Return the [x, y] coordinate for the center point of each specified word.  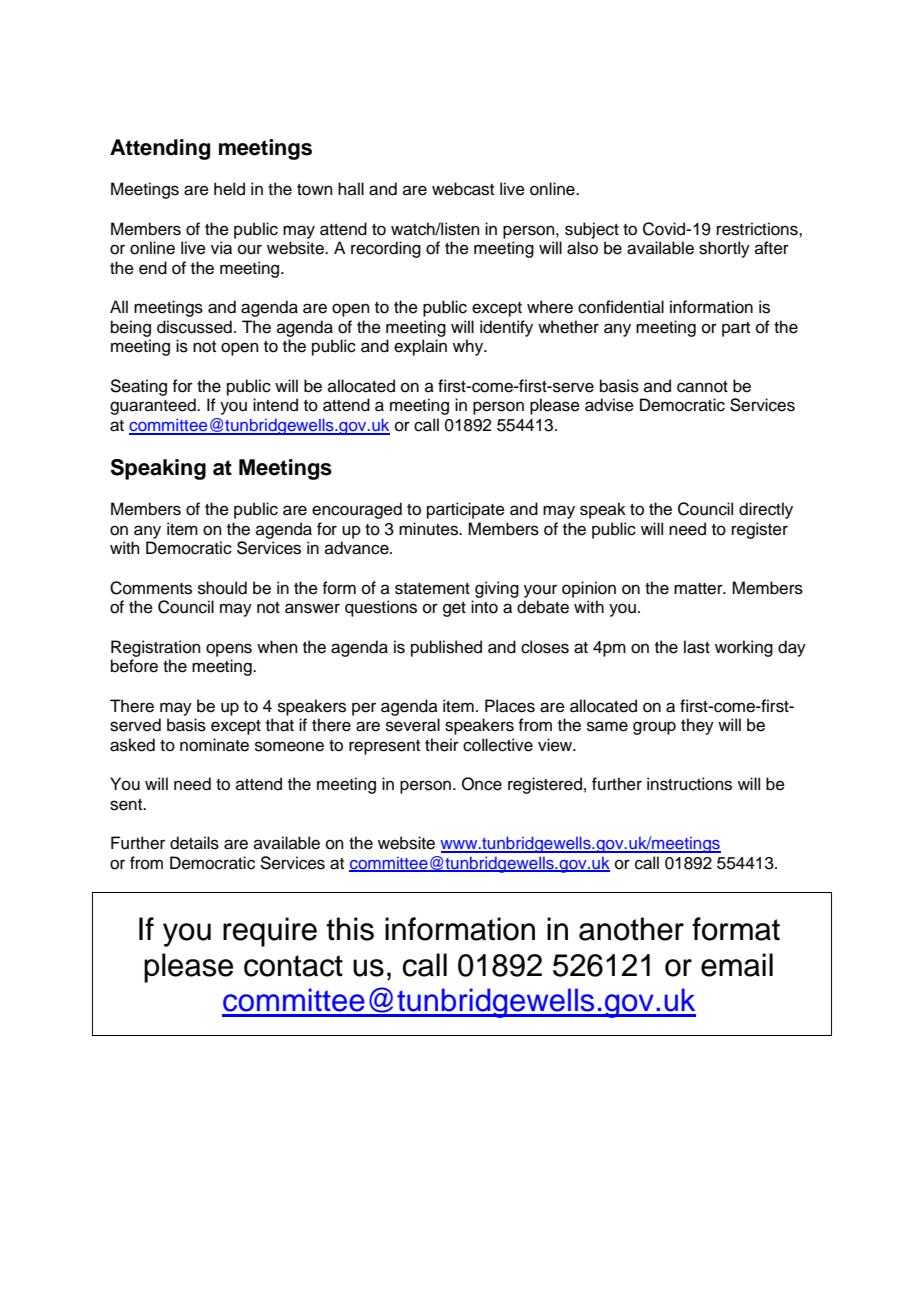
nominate [214, 745]
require [270, 932]
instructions [689, 784]
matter [699, 589]
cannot [702, 387]
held [229, 189]
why [469, 347]
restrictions [758, 229]
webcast [463, 189]
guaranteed [154, 406]
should [222, 588]
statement [432, 589]
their [442, 745]
